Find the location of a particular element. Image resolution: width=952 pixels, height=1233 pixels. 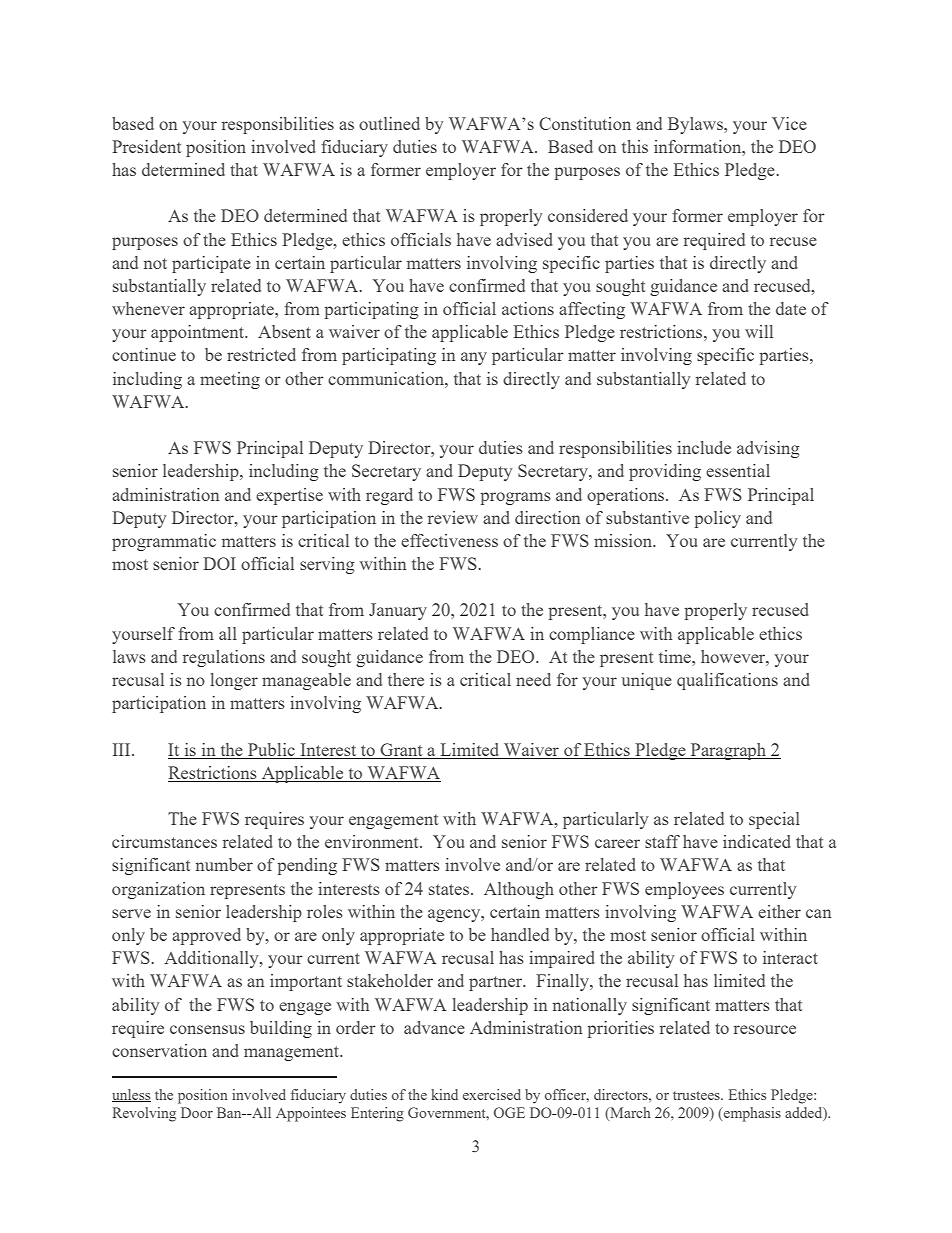

include is located at coordinates (704, 447).
